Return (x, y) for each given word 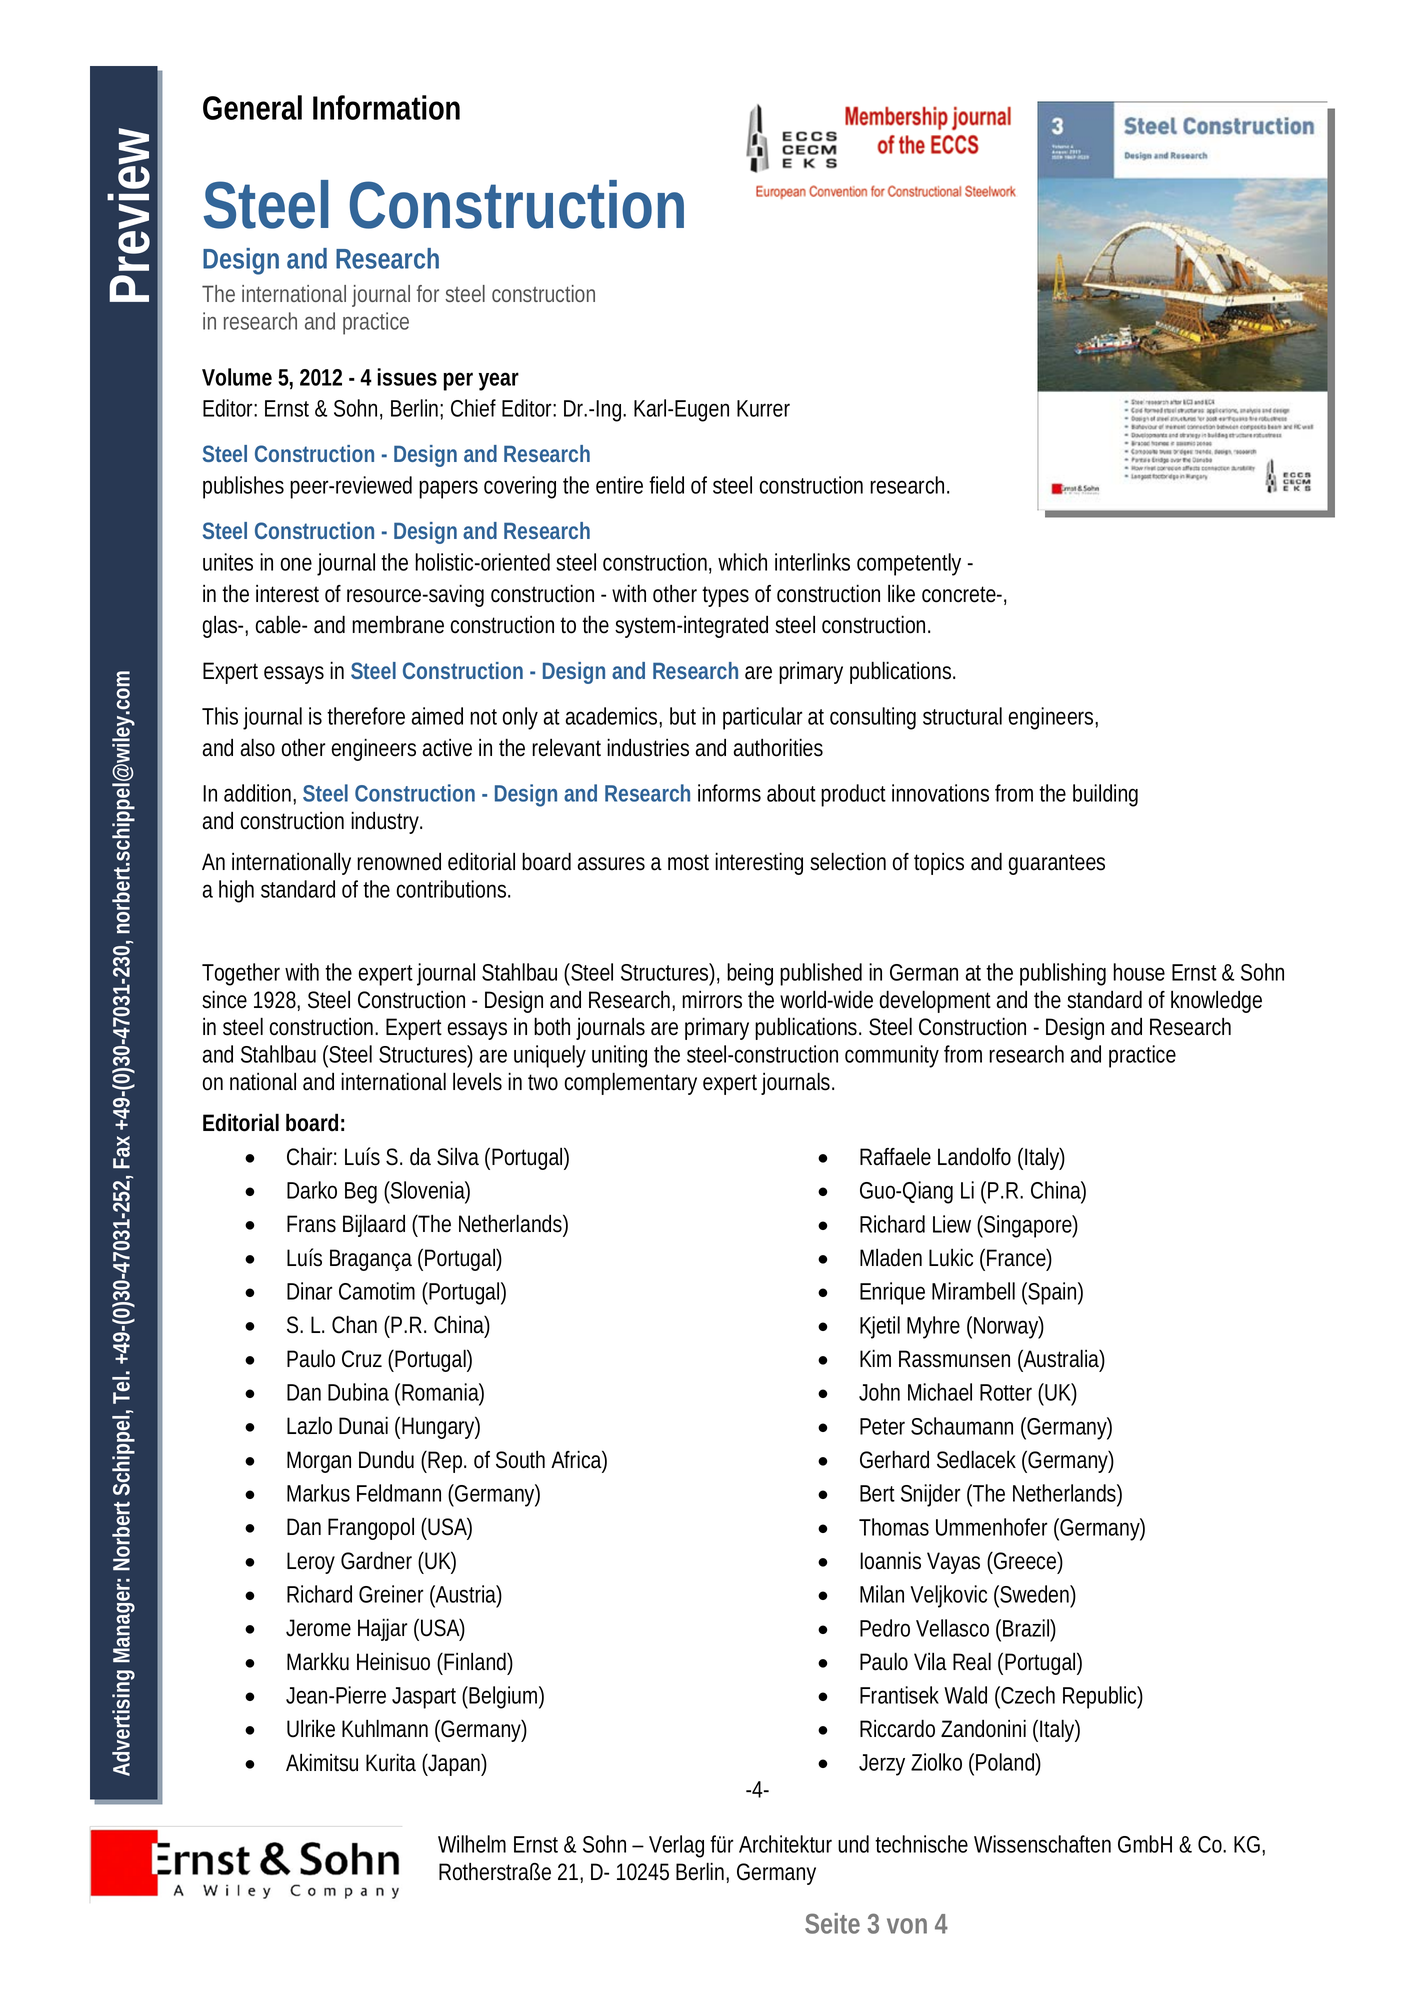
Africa (576, 1459)
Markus (318, 1493)
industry (385, 822)
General (252, 107)
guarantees (1056, 864)
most (688, 862)
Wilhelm (472, 1844)
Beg (361, 1193)
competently (909, 564)
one (296, 564)
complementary (630, 1083)
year (498, 381)
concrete (959, 594)
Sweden (1034, 1594)
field (666, 485)
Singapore (1027, 1226)
